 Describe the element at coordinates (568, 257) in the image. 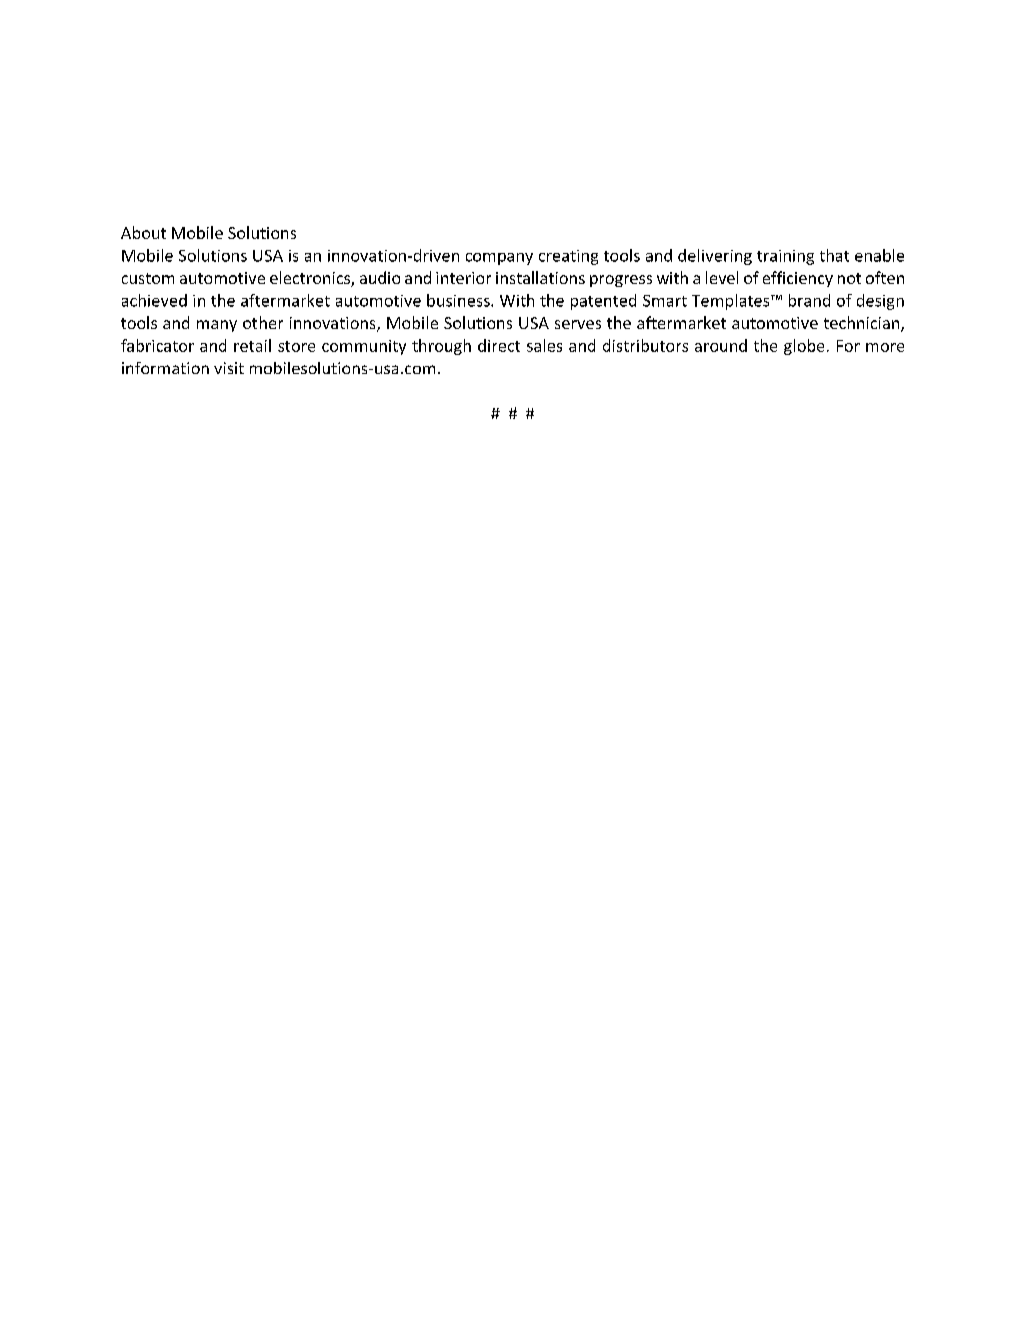

I see `creating` at that location.
